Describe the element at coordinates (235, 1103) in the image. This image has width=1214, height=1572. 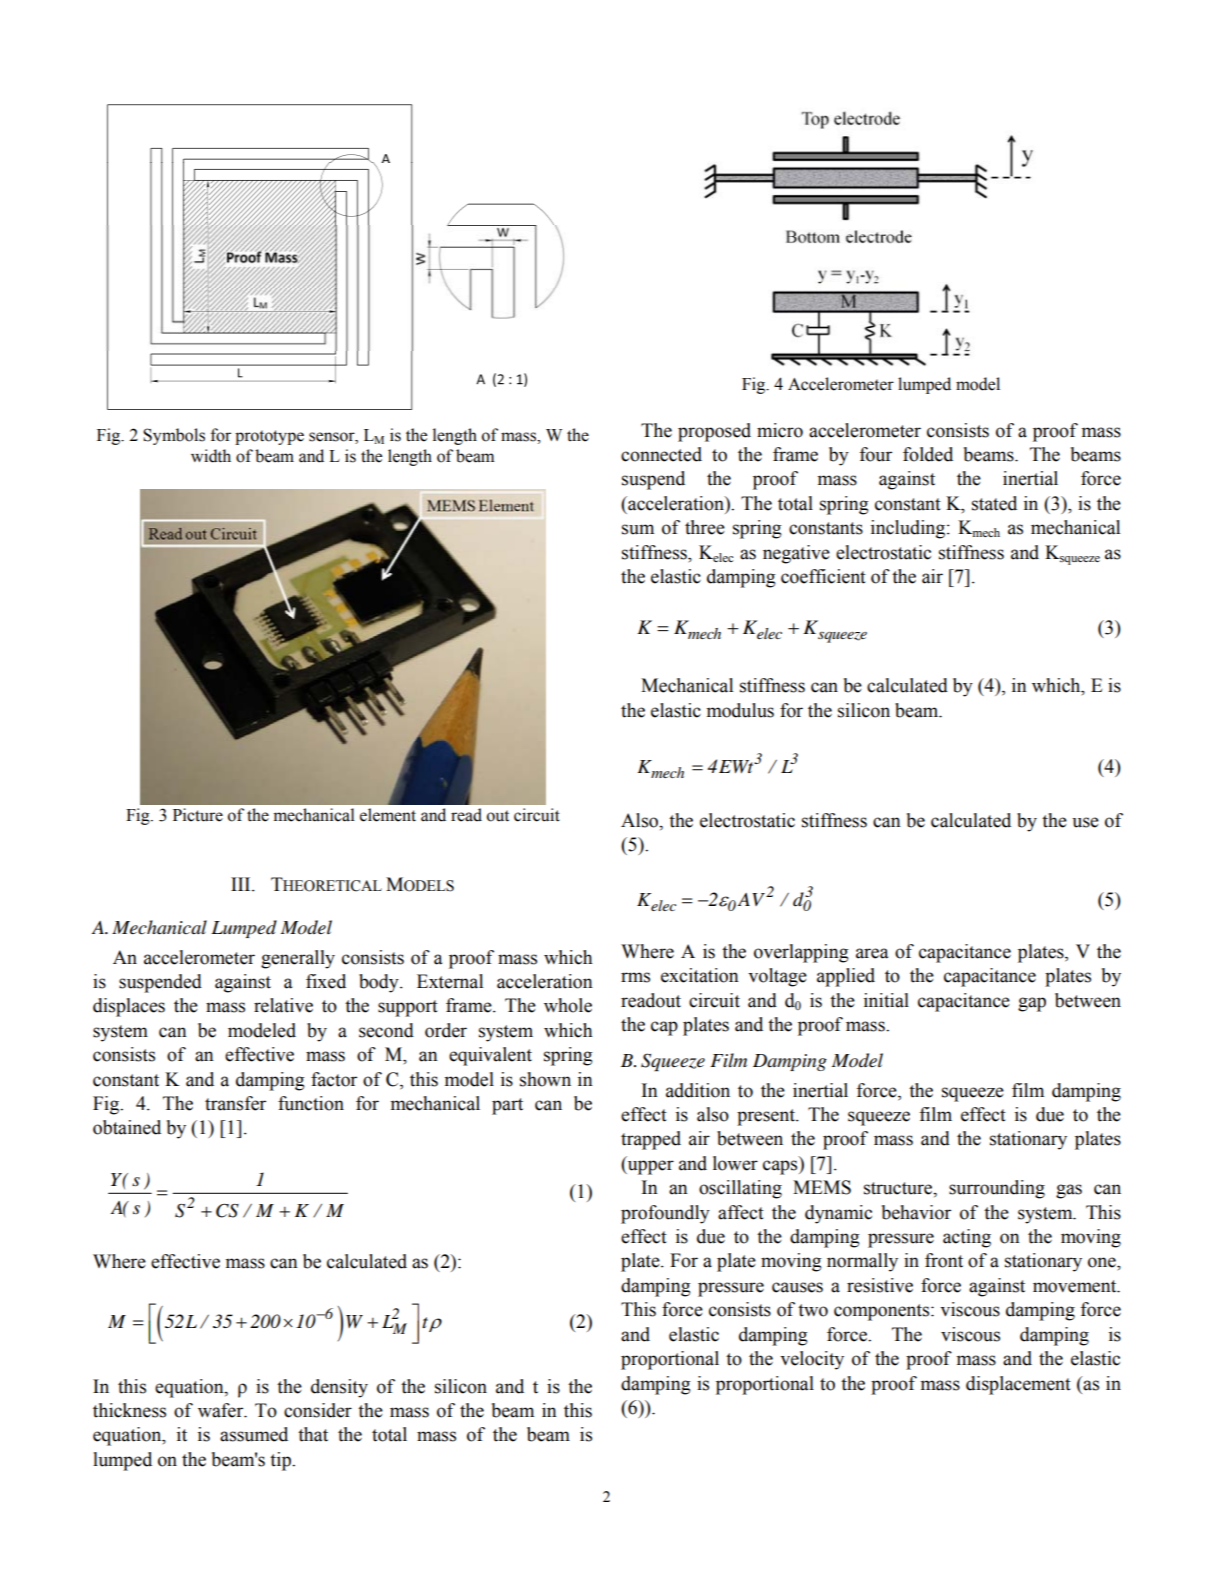
I see `transfer` at that location.
